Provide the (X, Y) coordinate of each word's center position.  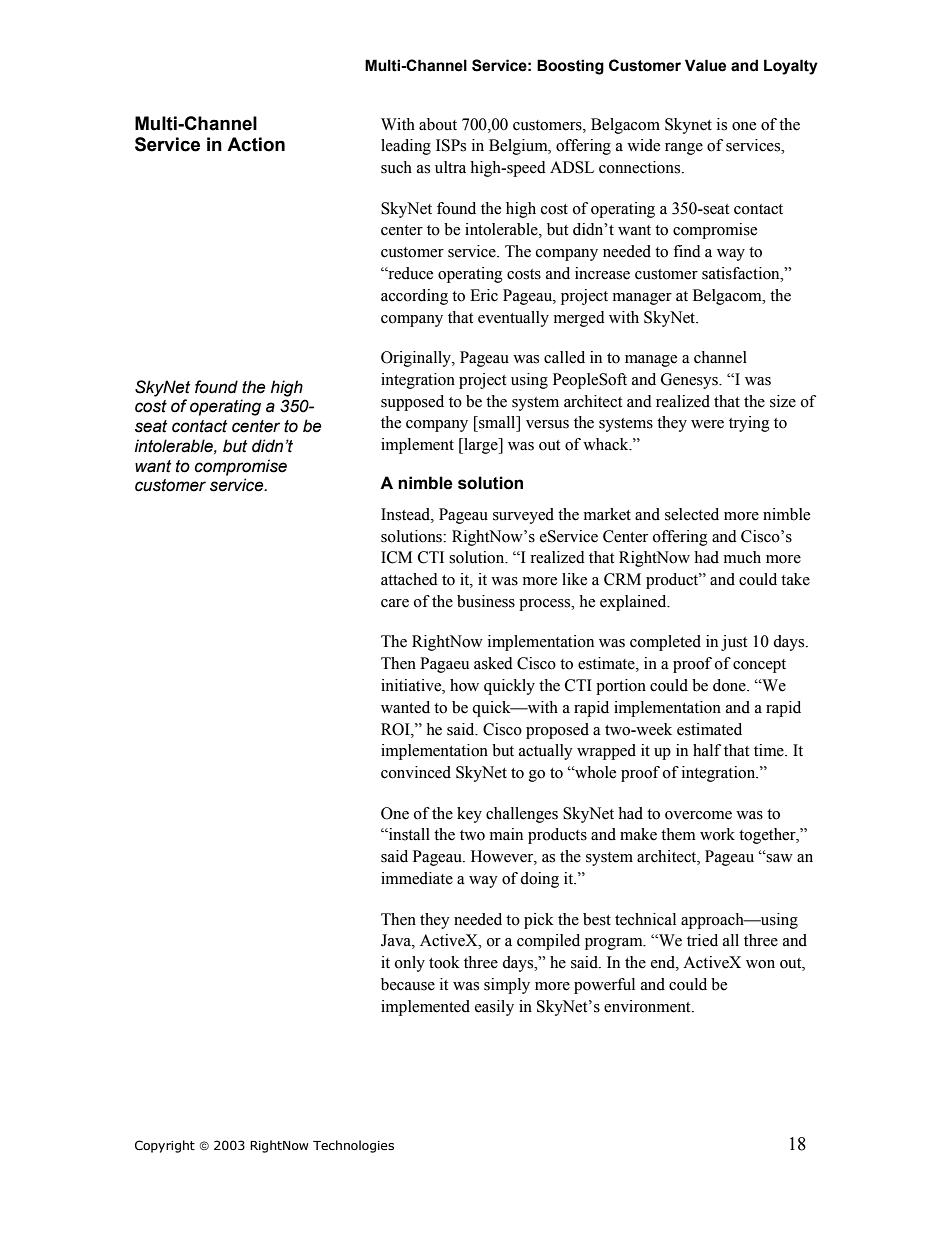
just (734, 643)
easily (494, 1008)
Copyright (165, 1146)
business (486, 601)
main (506, 834)
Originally (417, 359)
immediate (417, 878)
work (717, 834)
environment (648, 1006)
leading (406, 147)
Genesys (691, 381)
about (438, 124)
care (395, 603)
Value (705, 65)
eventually (513, 319)
